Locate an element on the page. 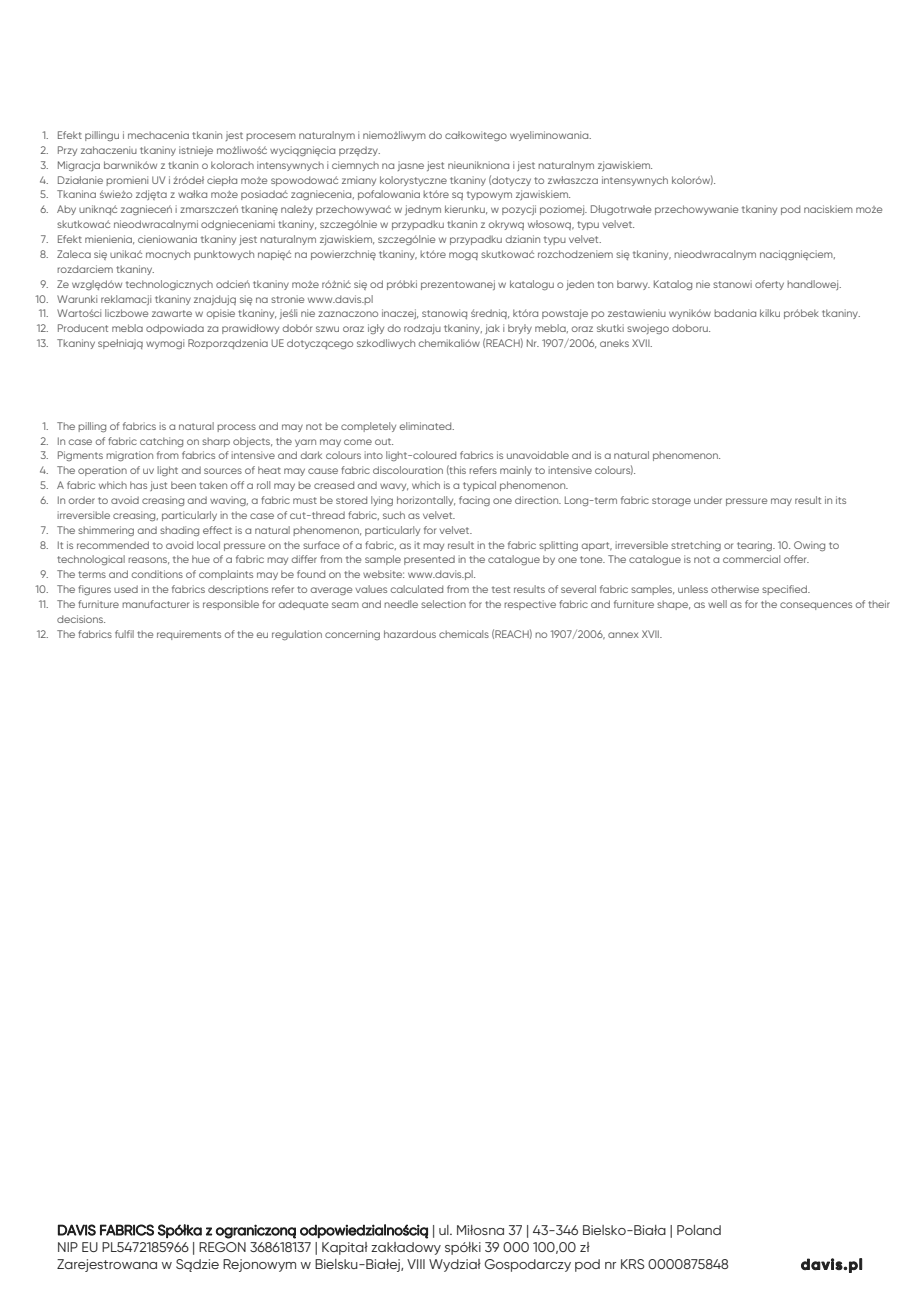  NIP is located at coordinates (68, 1247).
